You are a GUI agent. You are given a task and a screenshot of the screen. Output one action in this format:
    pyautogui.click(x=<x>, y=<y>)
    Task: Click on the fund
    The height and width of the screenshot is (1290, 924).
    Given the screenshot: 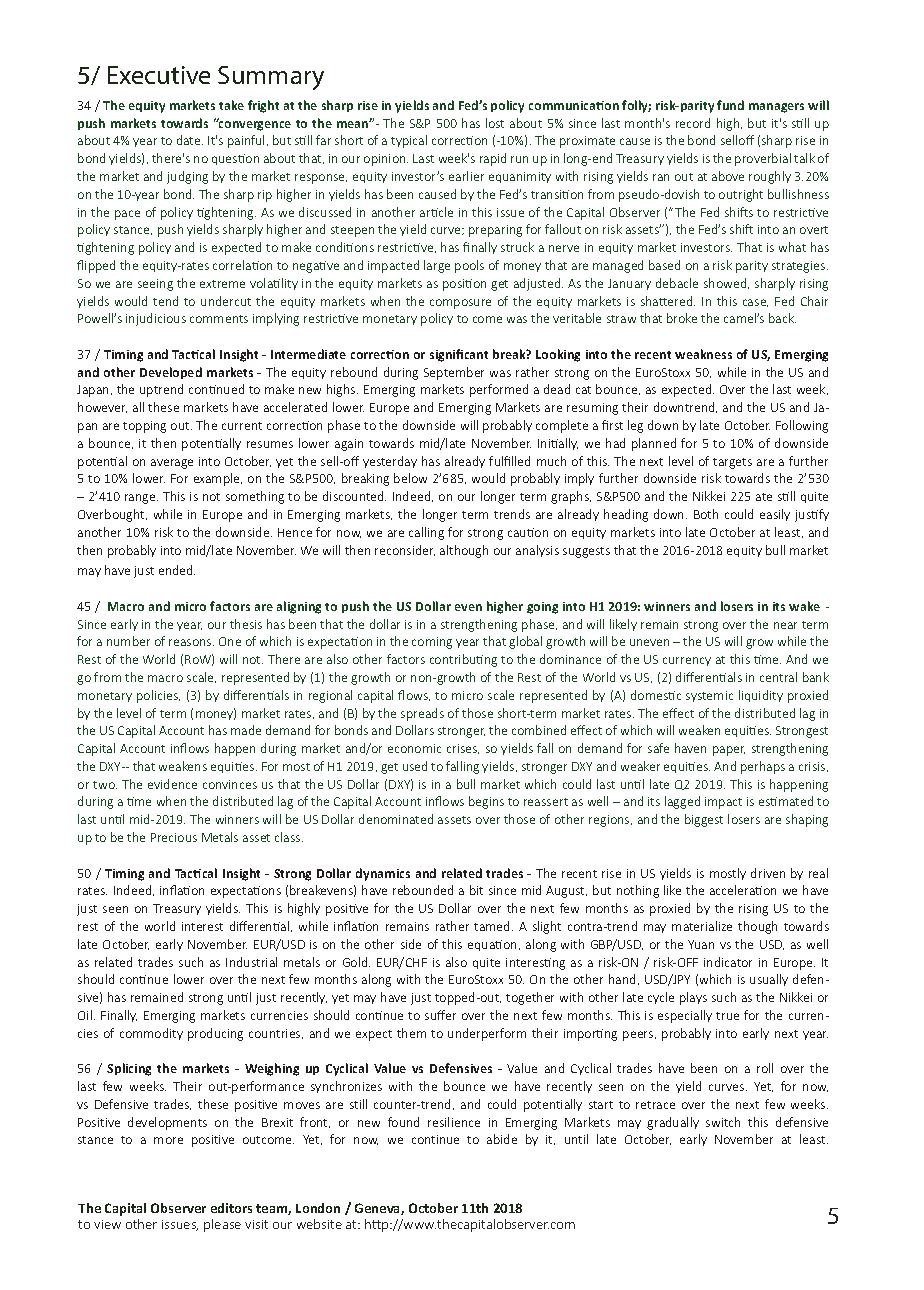 What is the action you would take?
    pyautogui.click(x=730, y=105)
